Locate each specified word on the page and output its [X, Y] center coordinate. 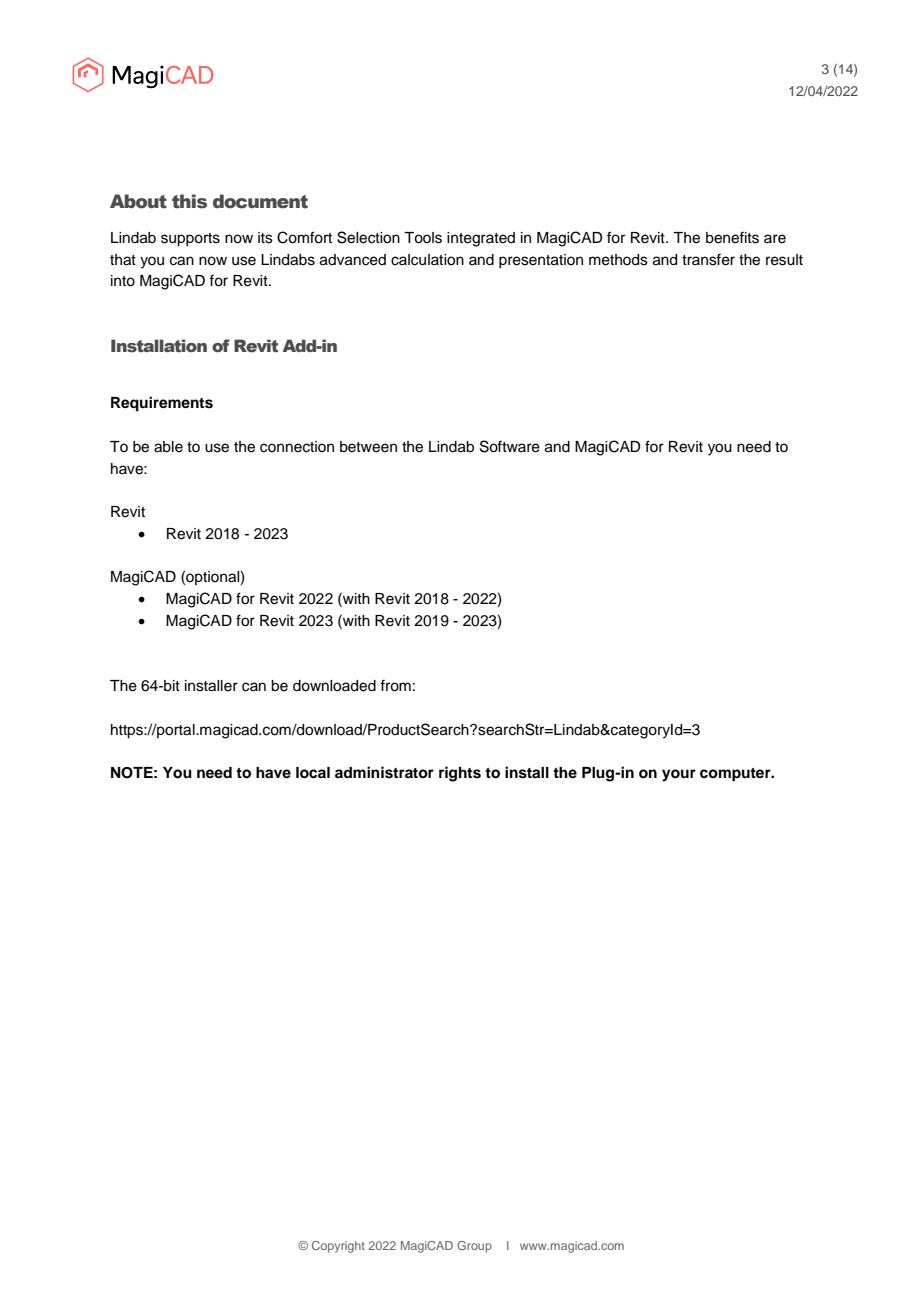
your [679, 775]
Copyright [338, 1247]
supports [190, 240]
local [313, 773]
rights [460, 774]
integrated [481, 239]
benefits [732, 237]
